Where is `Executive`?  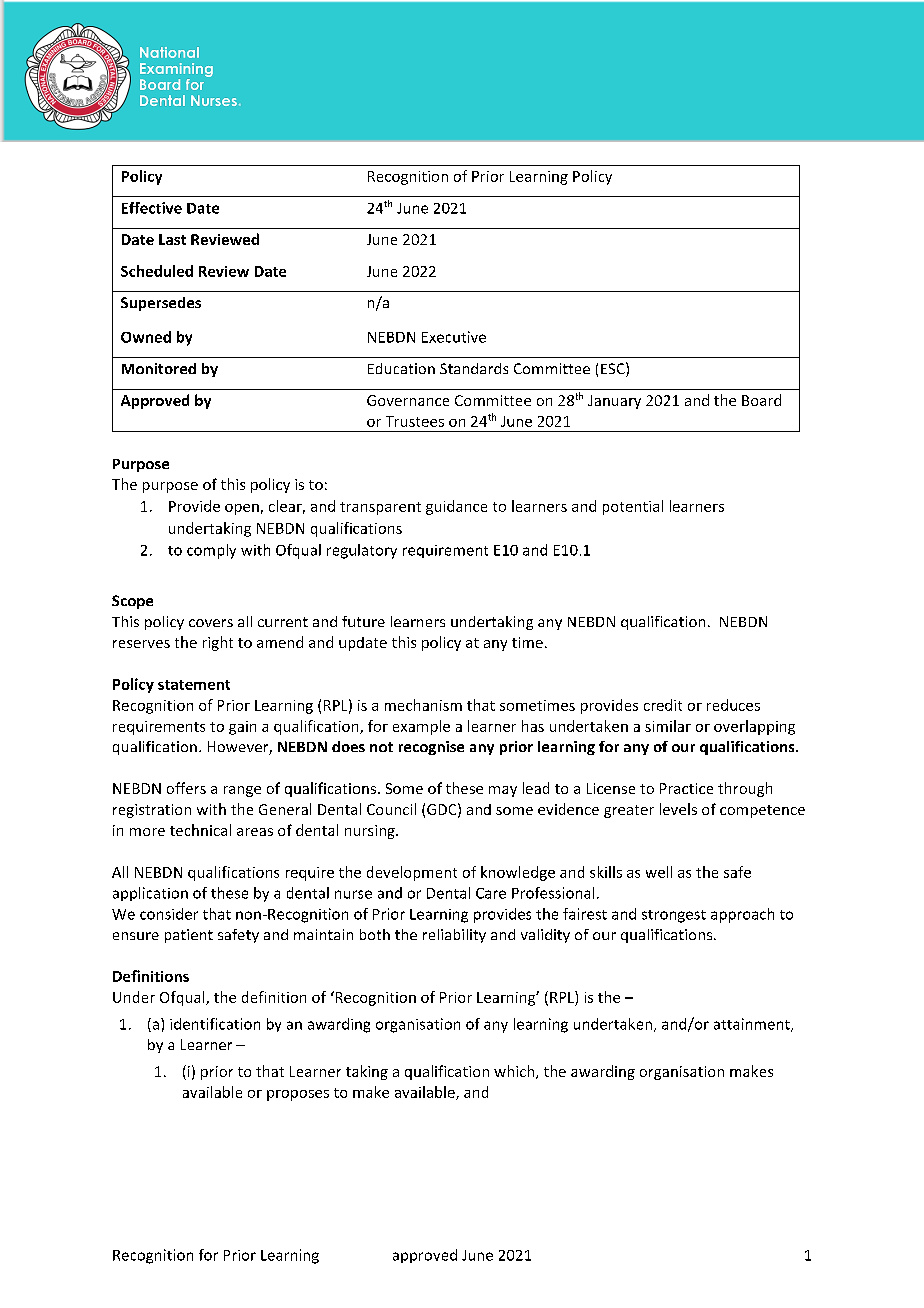
Executive is located at coordinates (454, 337).
